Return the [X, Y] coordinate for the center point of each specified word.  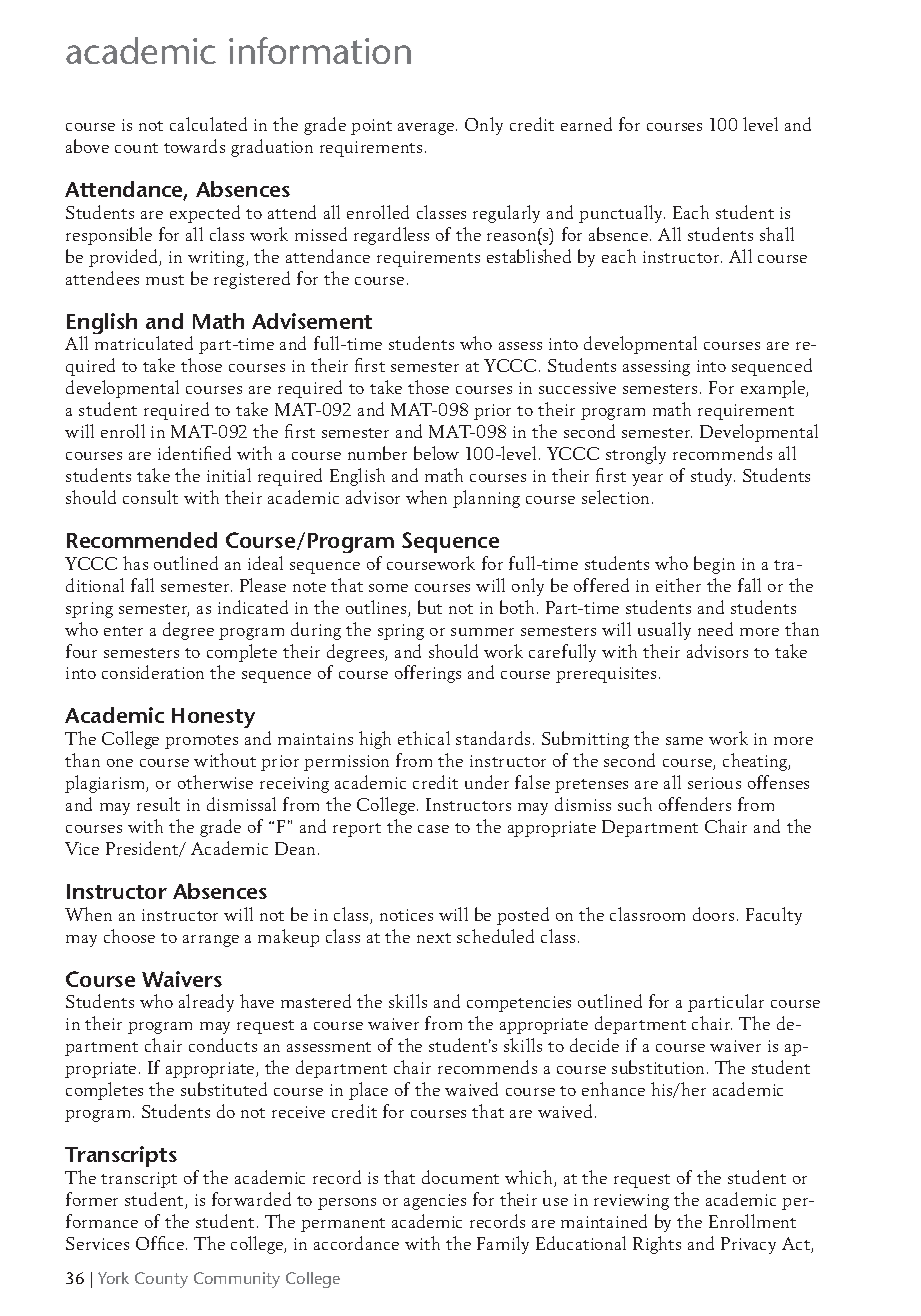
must [165, 280]
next [434, 938]
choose [129, 936]
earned [586, 124]
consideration [153, 672]
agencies [435, 1202]
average [427, 129]
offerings [428, 674]
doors [713, 914]
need [715, 629]
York [113, 1278]
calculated [208, 124]
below [436, 453]
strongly [636, 455]
